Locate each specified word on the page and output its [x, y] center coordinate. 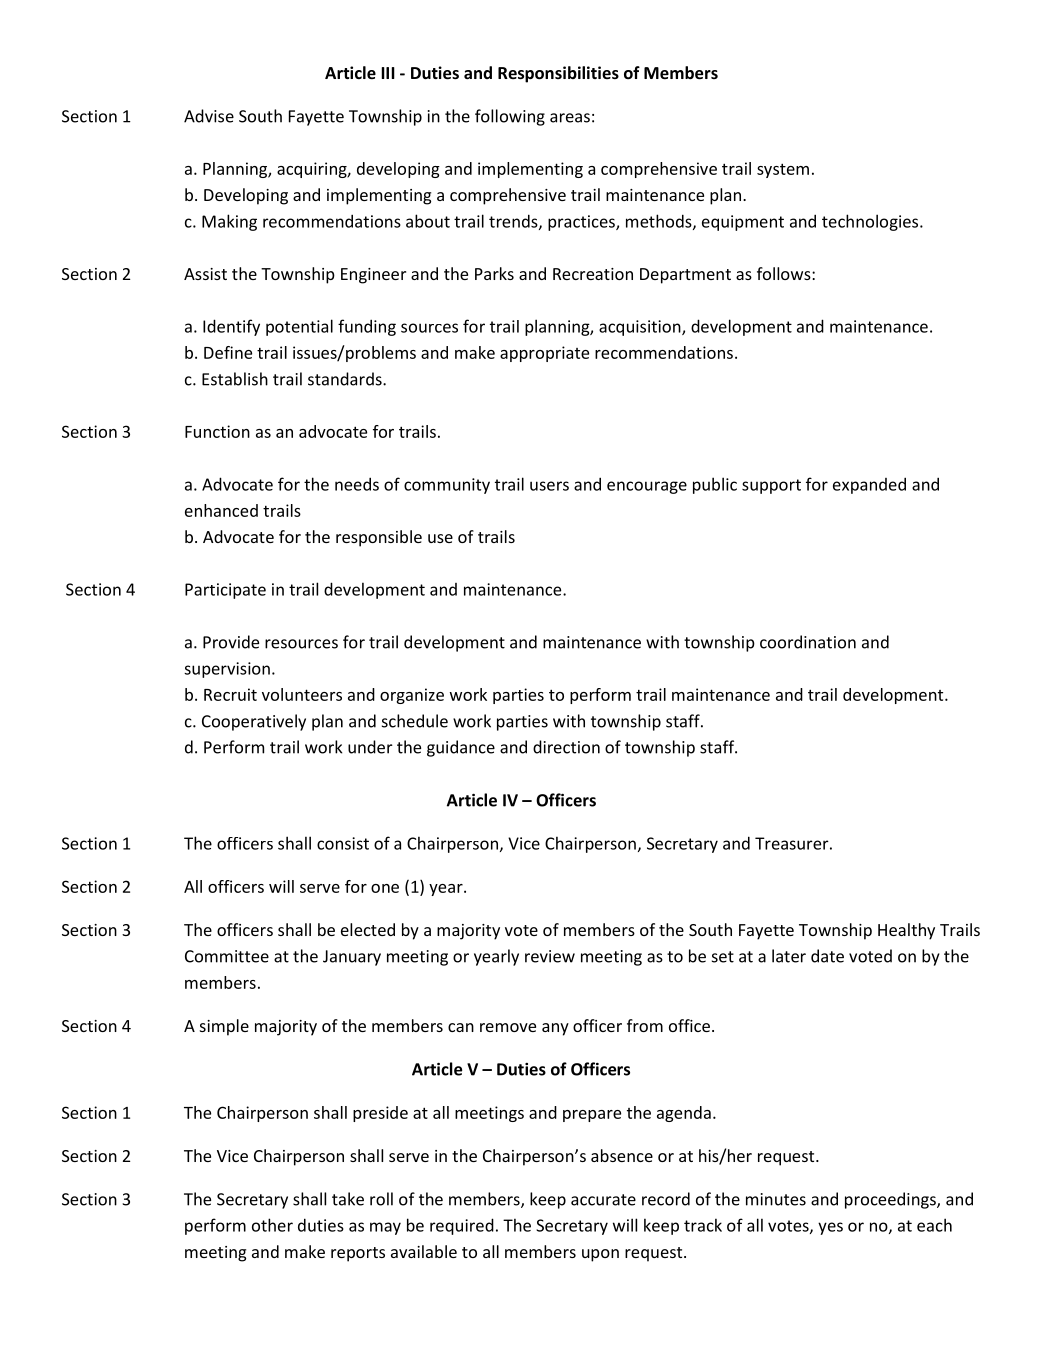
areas [570, 118]
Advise [209, 116]
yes [830, 1228]
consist [343, 843]
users [549, 486]
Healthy [906, 931]
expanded [869, 485]
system [783, 170]
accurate [603, 1200]
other [272, 1225]
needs [357, 484]
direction [566, 747]
